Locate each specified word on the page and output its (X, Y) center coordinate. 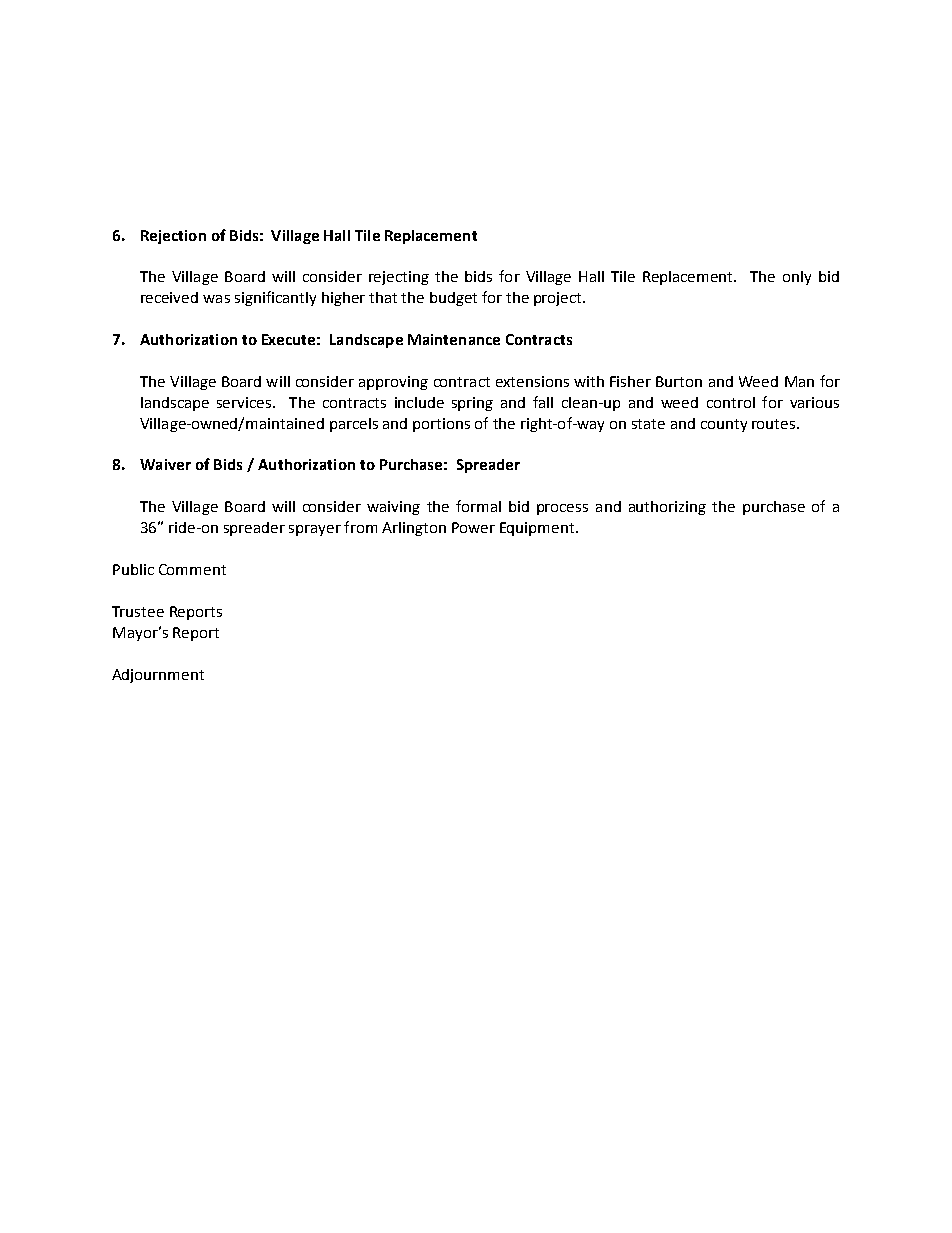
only (797, 278)
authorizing (667, 508)
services (245, 402)
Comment (192, 569)
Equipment (538, 529)
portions (441, 425)
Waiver (165, 464)
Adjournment (158, 676)
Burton (679, 381)
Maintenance (454, 339)
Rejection (173, 237)
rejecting (399, 278)
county (724, 425)
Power (473, 527)
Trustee (138, 611)
